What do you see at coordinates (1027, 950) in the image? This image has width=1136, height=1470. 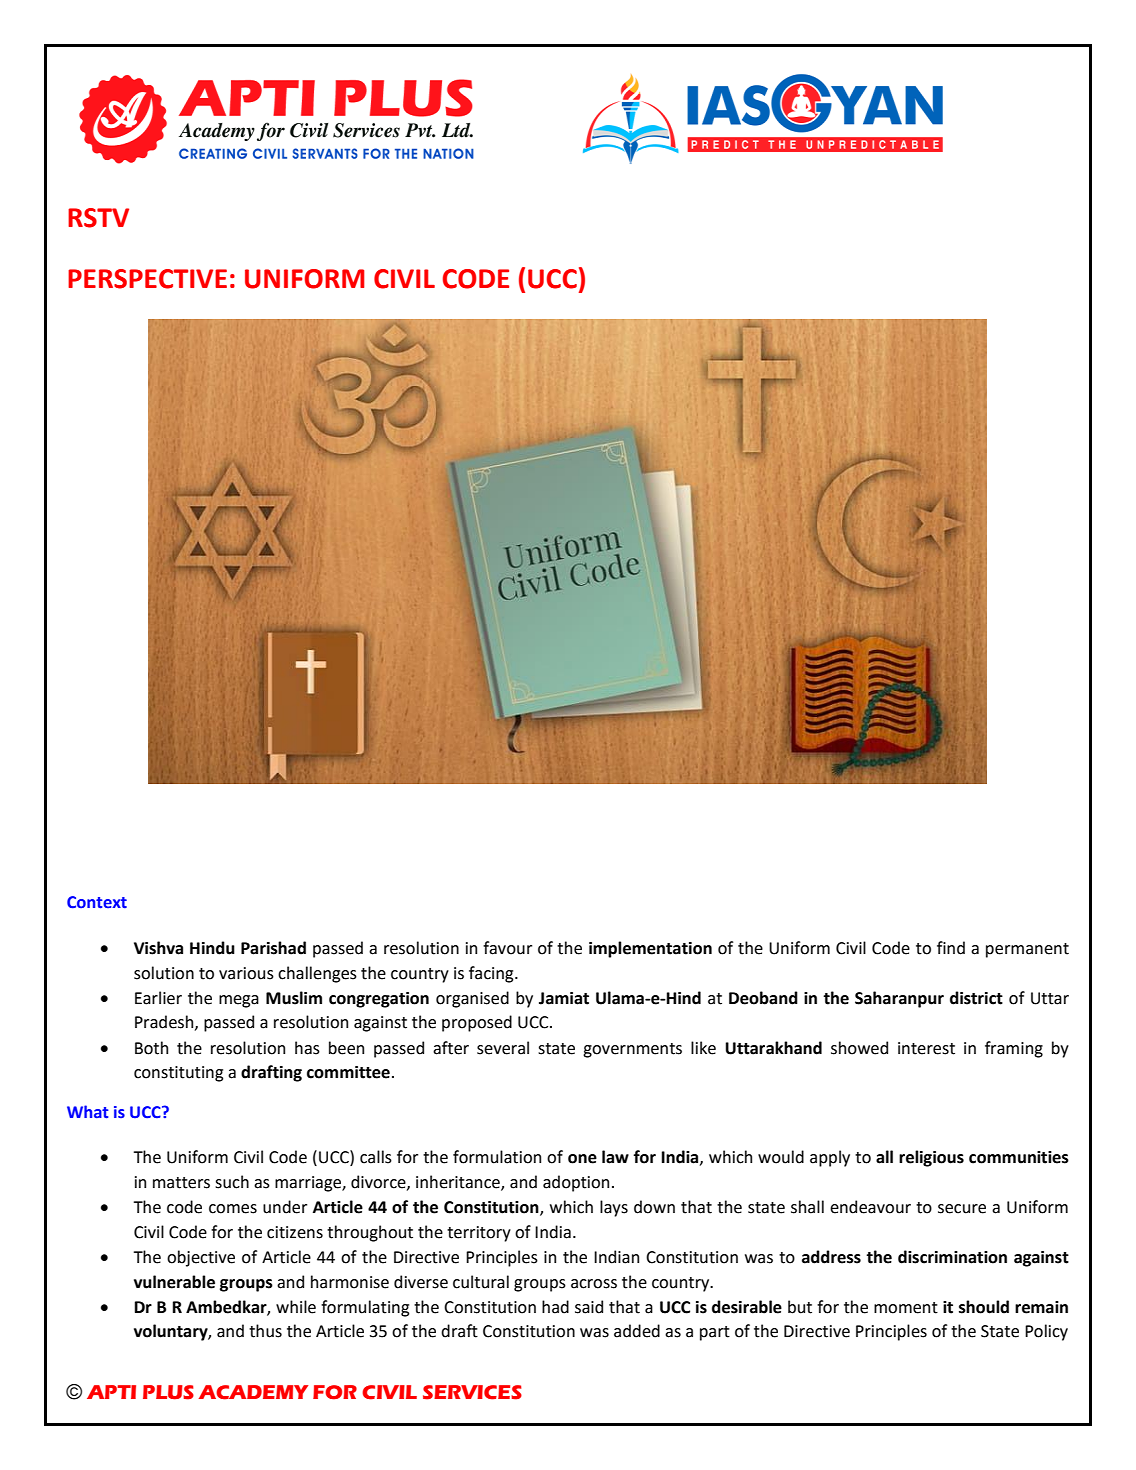 I see `permanent` at bounding box center [1027, 950].
